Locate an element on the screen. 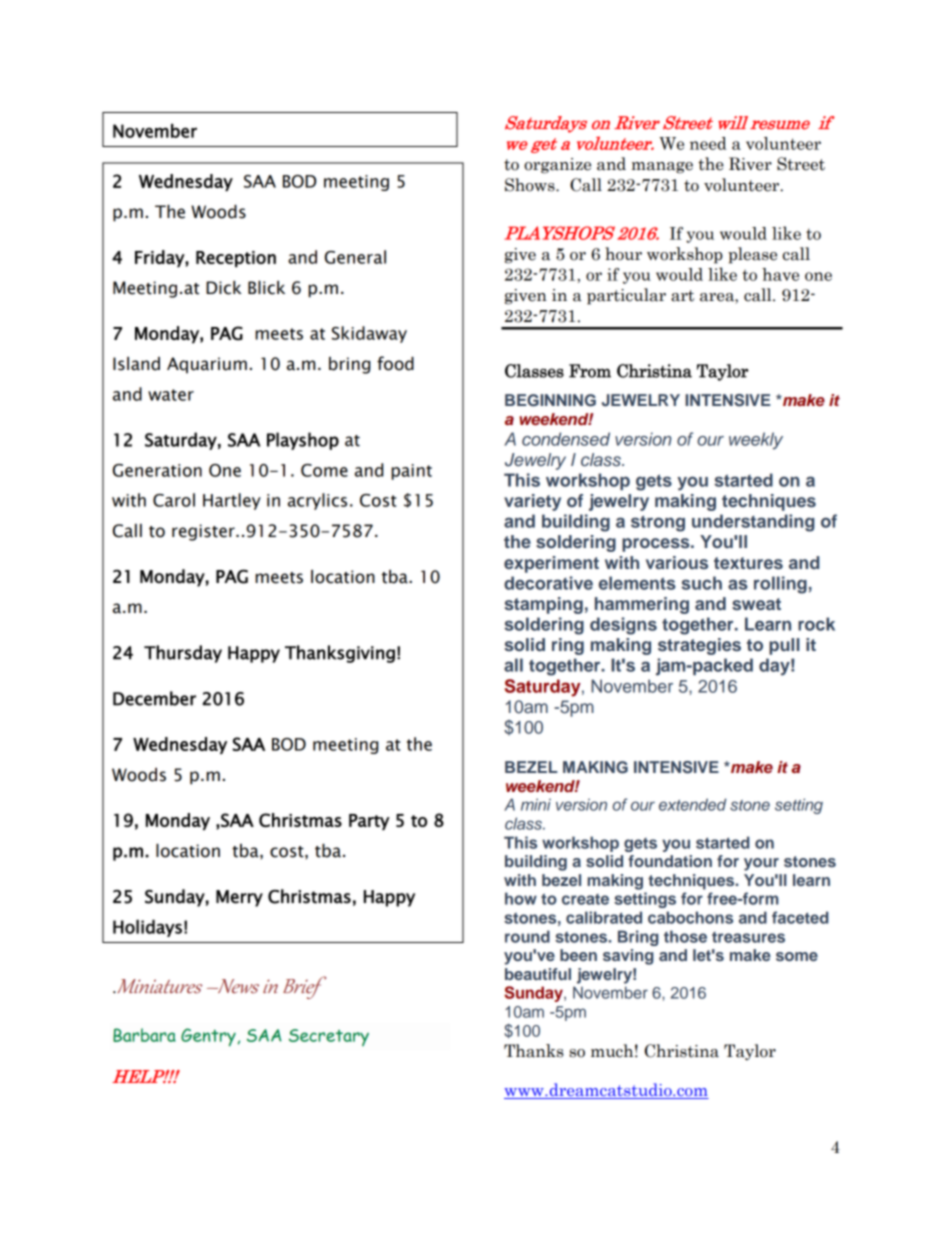 The width and height of the screenshot is (952, 1233). weekly is located at coordinates (756, 441).
